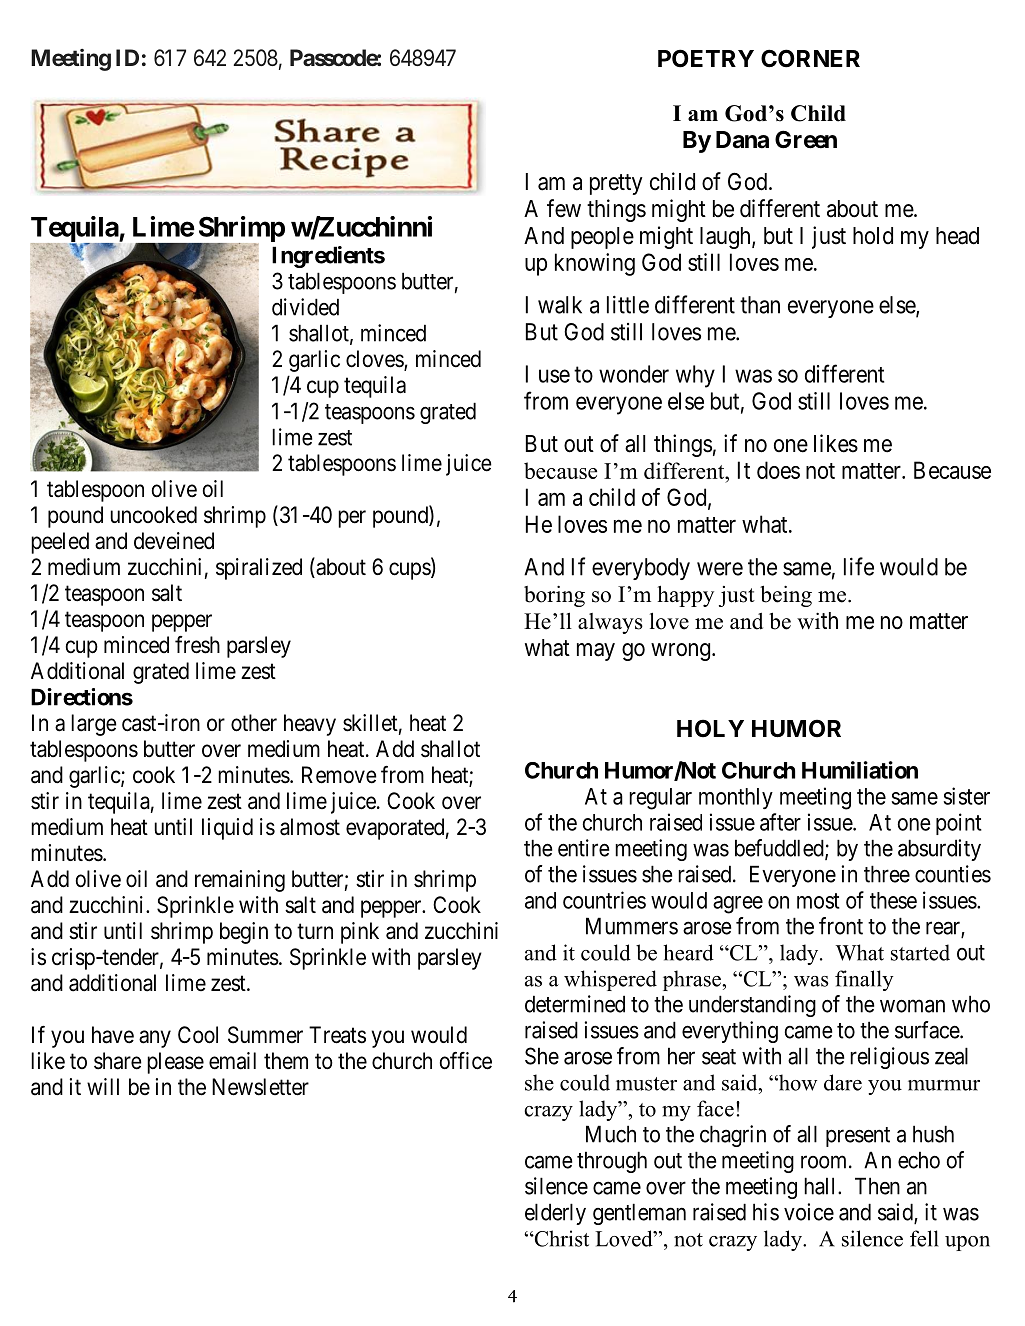 This screenshot has width=1025, height=1326. What do you see at coordinates (227, 829) in the screenshot?
I see `liquid` at bounding box center [227, 829].
